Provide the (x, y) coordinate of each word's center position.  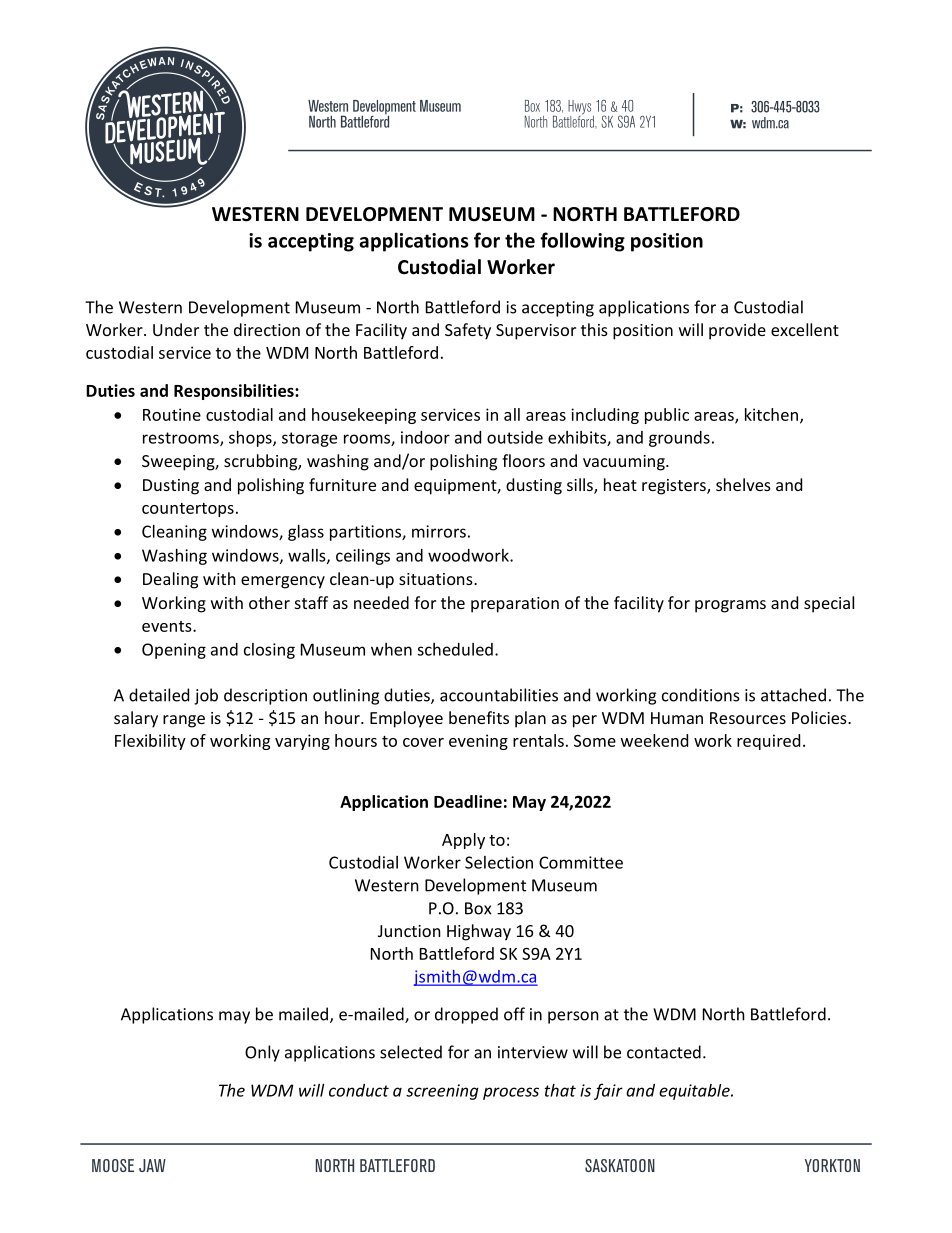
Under (176, 329)
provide (737, 331)
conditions (701, 695)
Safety (468, 331)
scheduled (455, 649)
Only (262, 1053)
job (206, 696)
